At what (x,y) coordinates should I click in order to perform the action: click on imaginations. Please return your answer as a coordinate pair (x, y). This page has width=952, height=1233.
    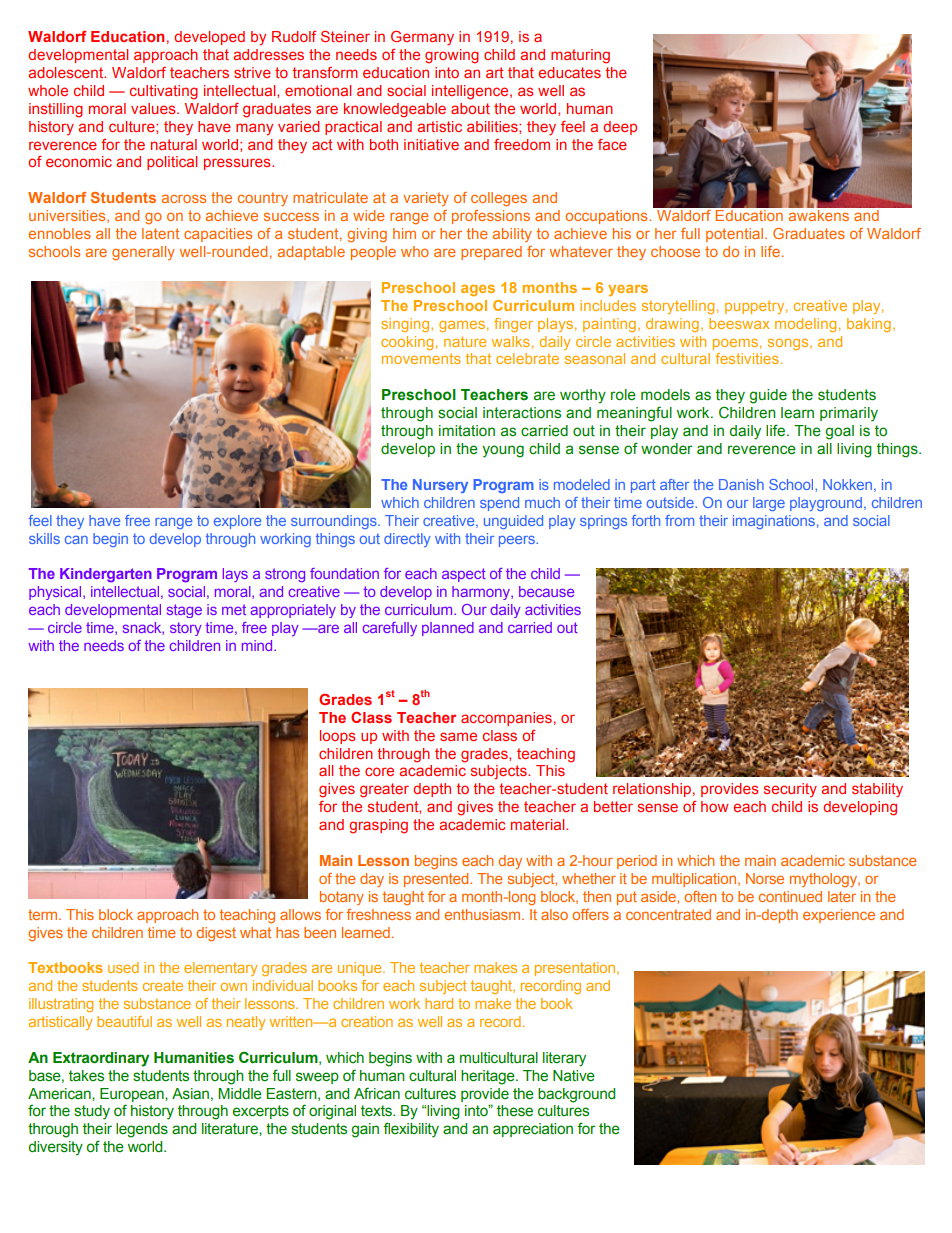
    Looking at the image, I should click on (774, 522).
